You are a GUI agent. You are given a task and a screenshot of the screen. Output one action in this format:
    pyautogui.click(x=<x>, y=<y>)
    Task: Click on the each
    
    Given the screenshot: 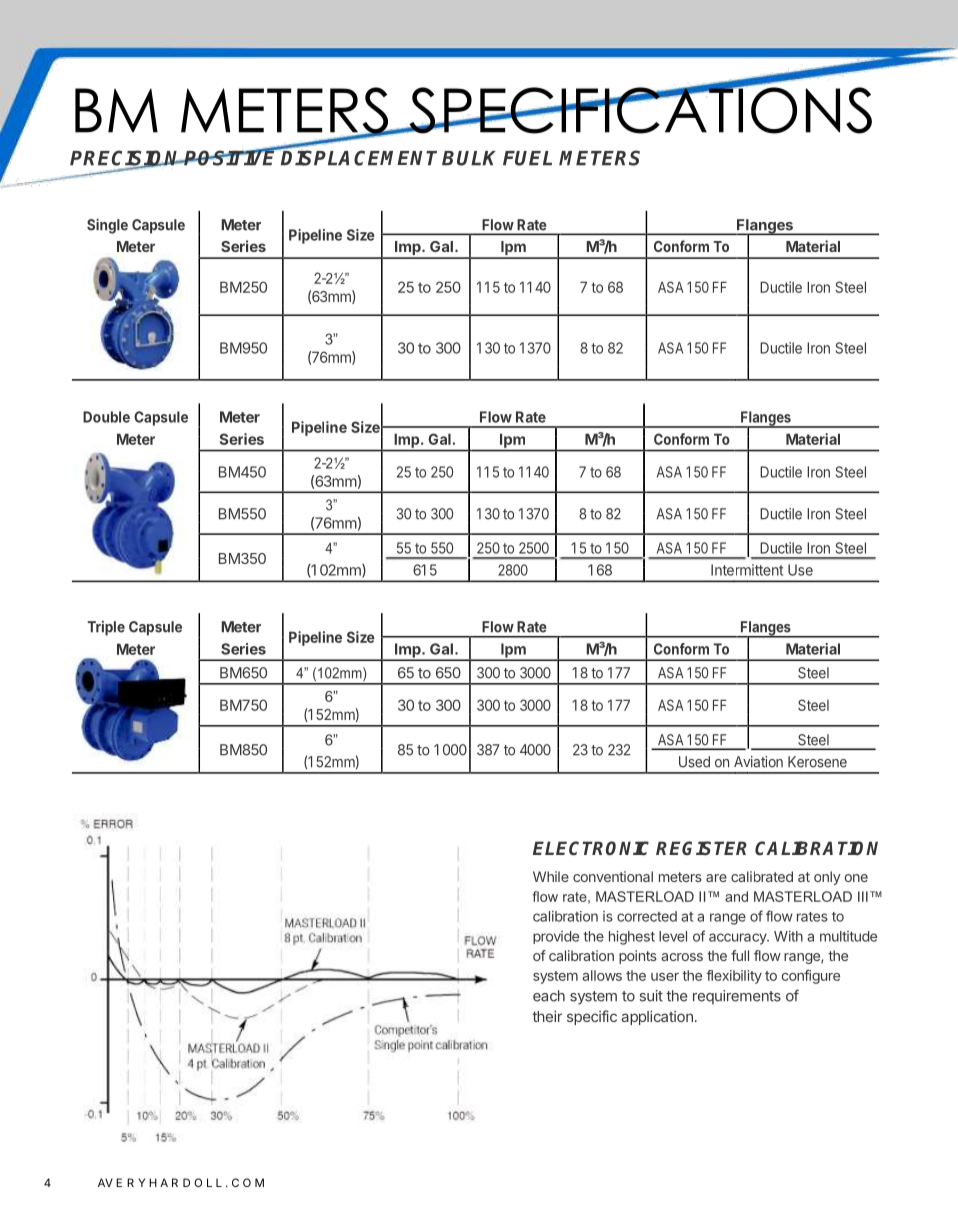 What is the action you would take?
    pyautogui.click(x=549, y=996)
